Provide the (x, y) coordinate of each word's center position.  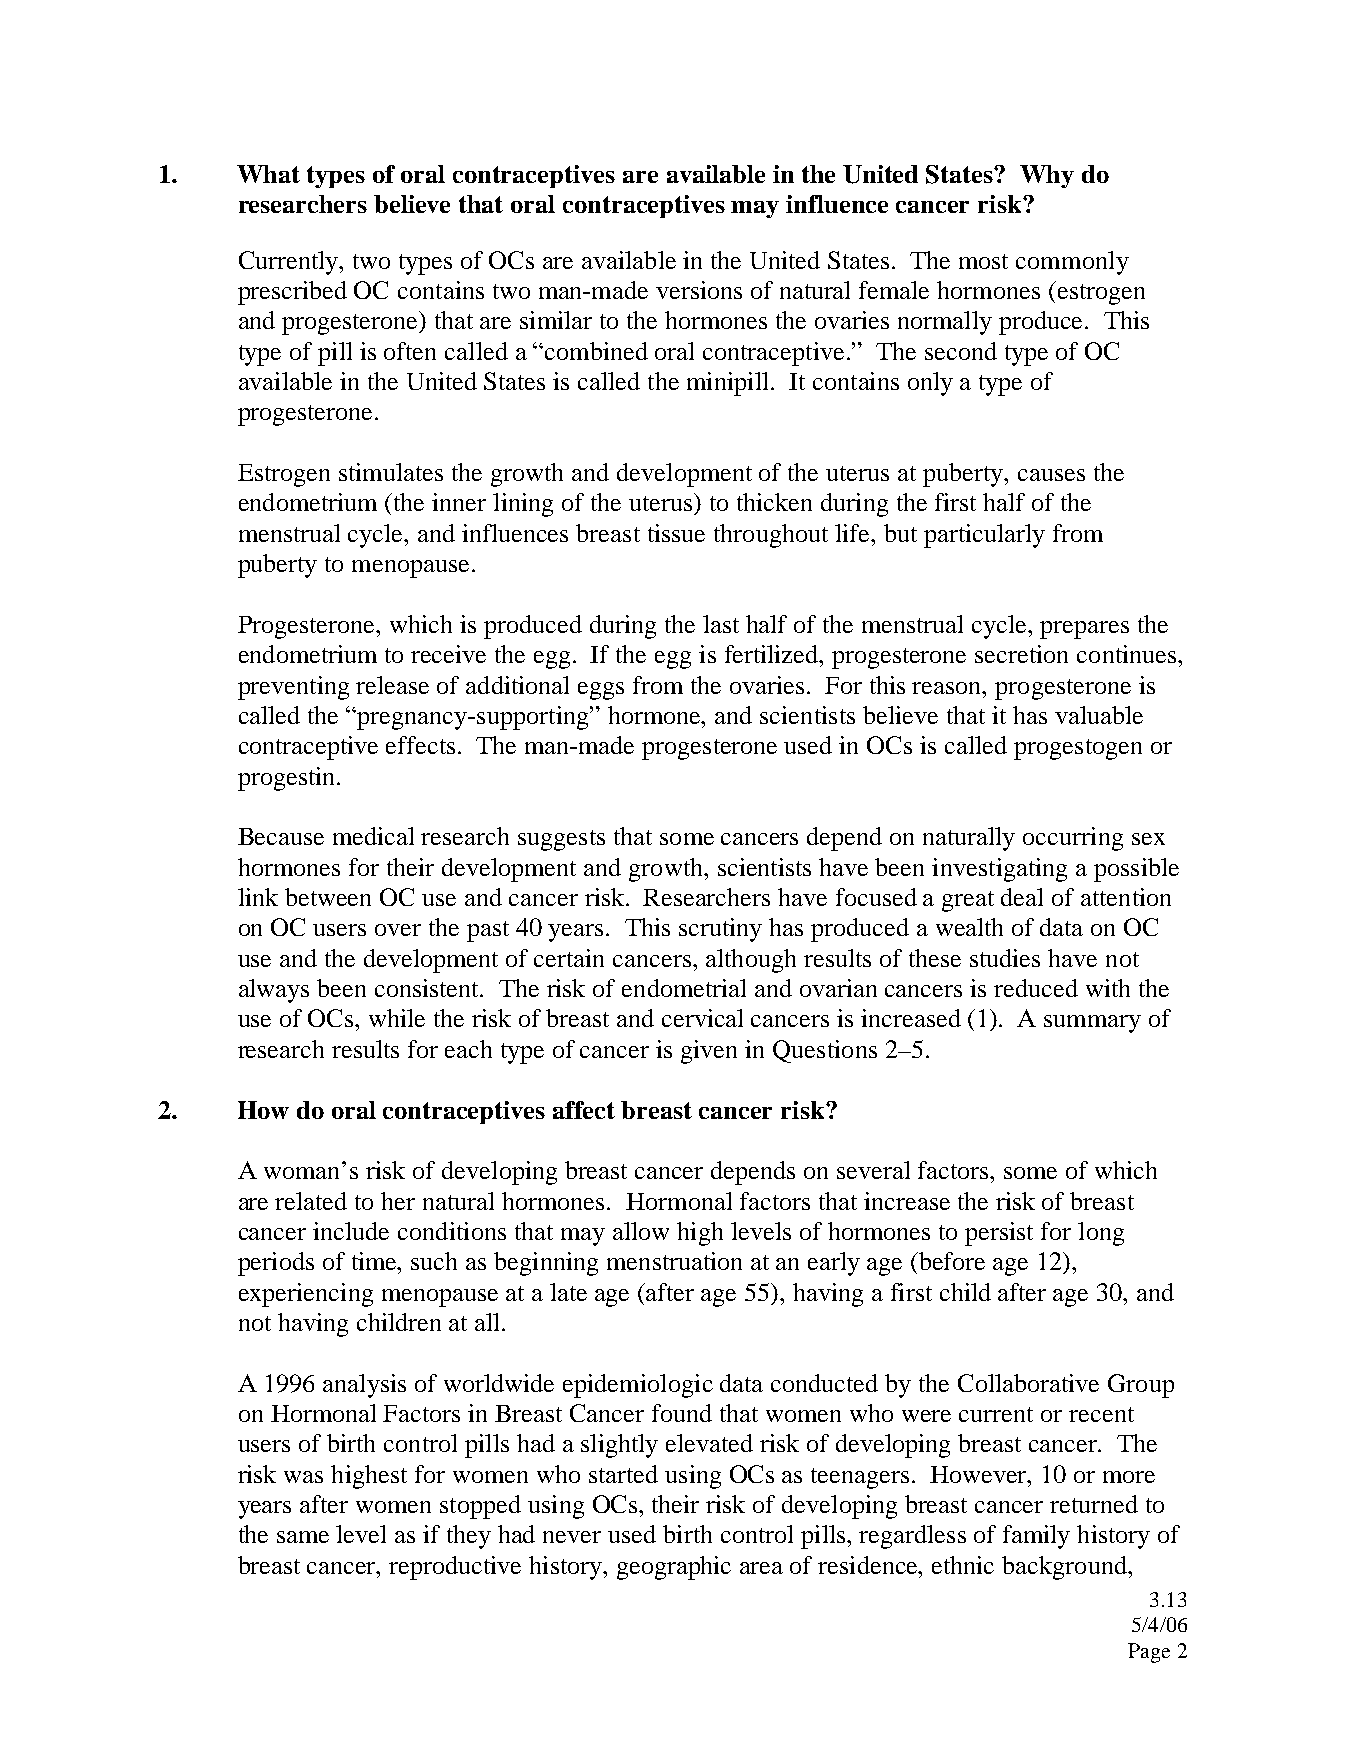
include (351, 1231)
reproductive (455, 1568)
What (268, 174)
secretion (1021, 654)
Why (1047, 176)
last (721, 624)
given (709, 1052)
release (392, 685)
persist (999, 1234)
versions (699, 290)
